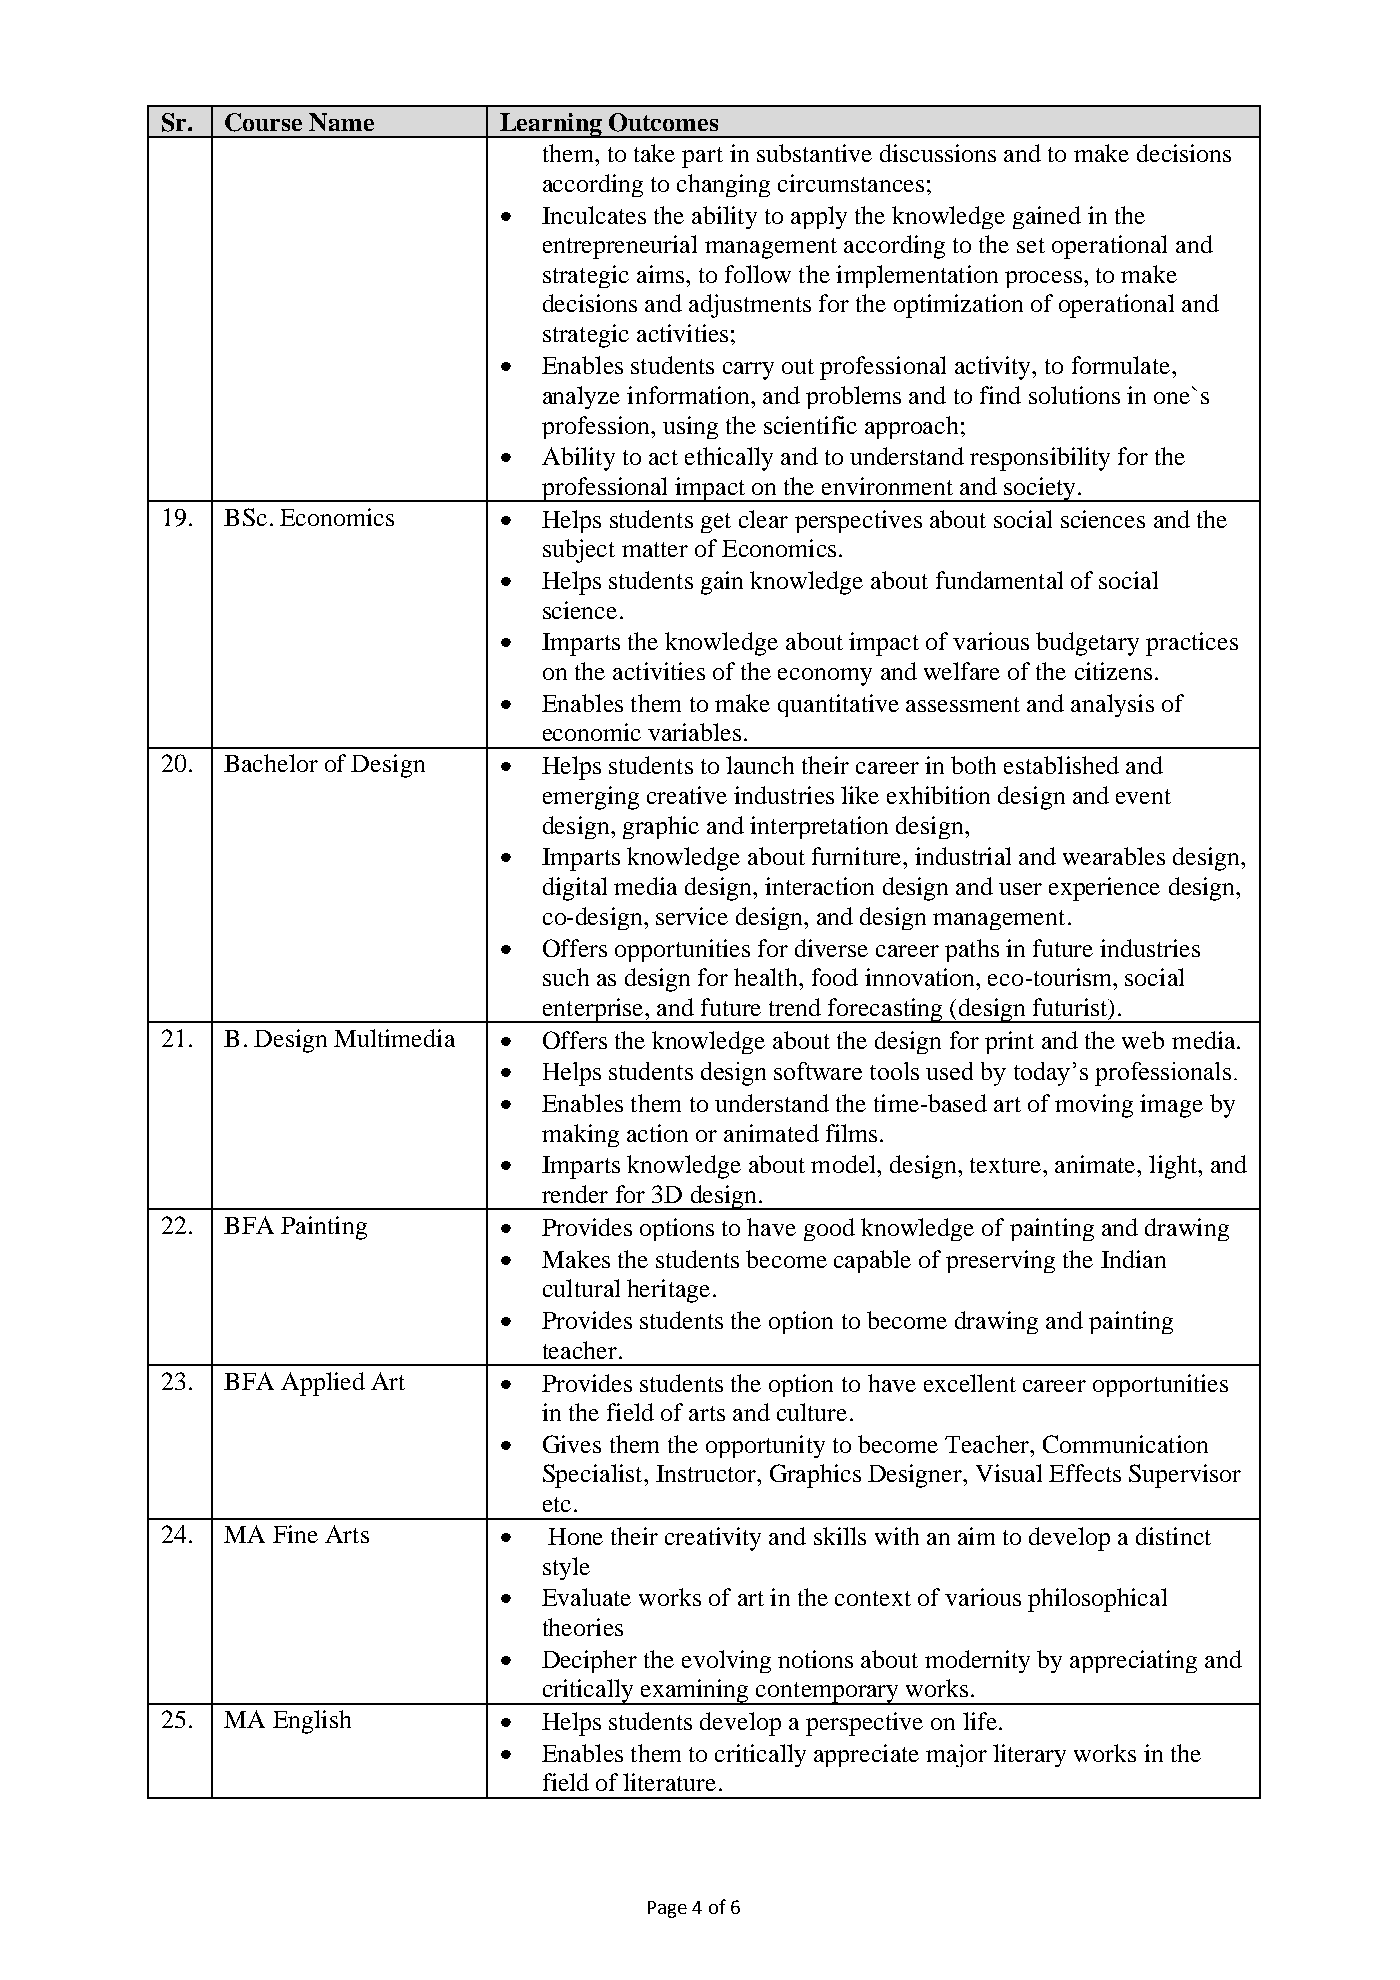  What do you see at coordinates (767, 977) in the screenshot?
I see `health` at bounding box center [767, 977].
